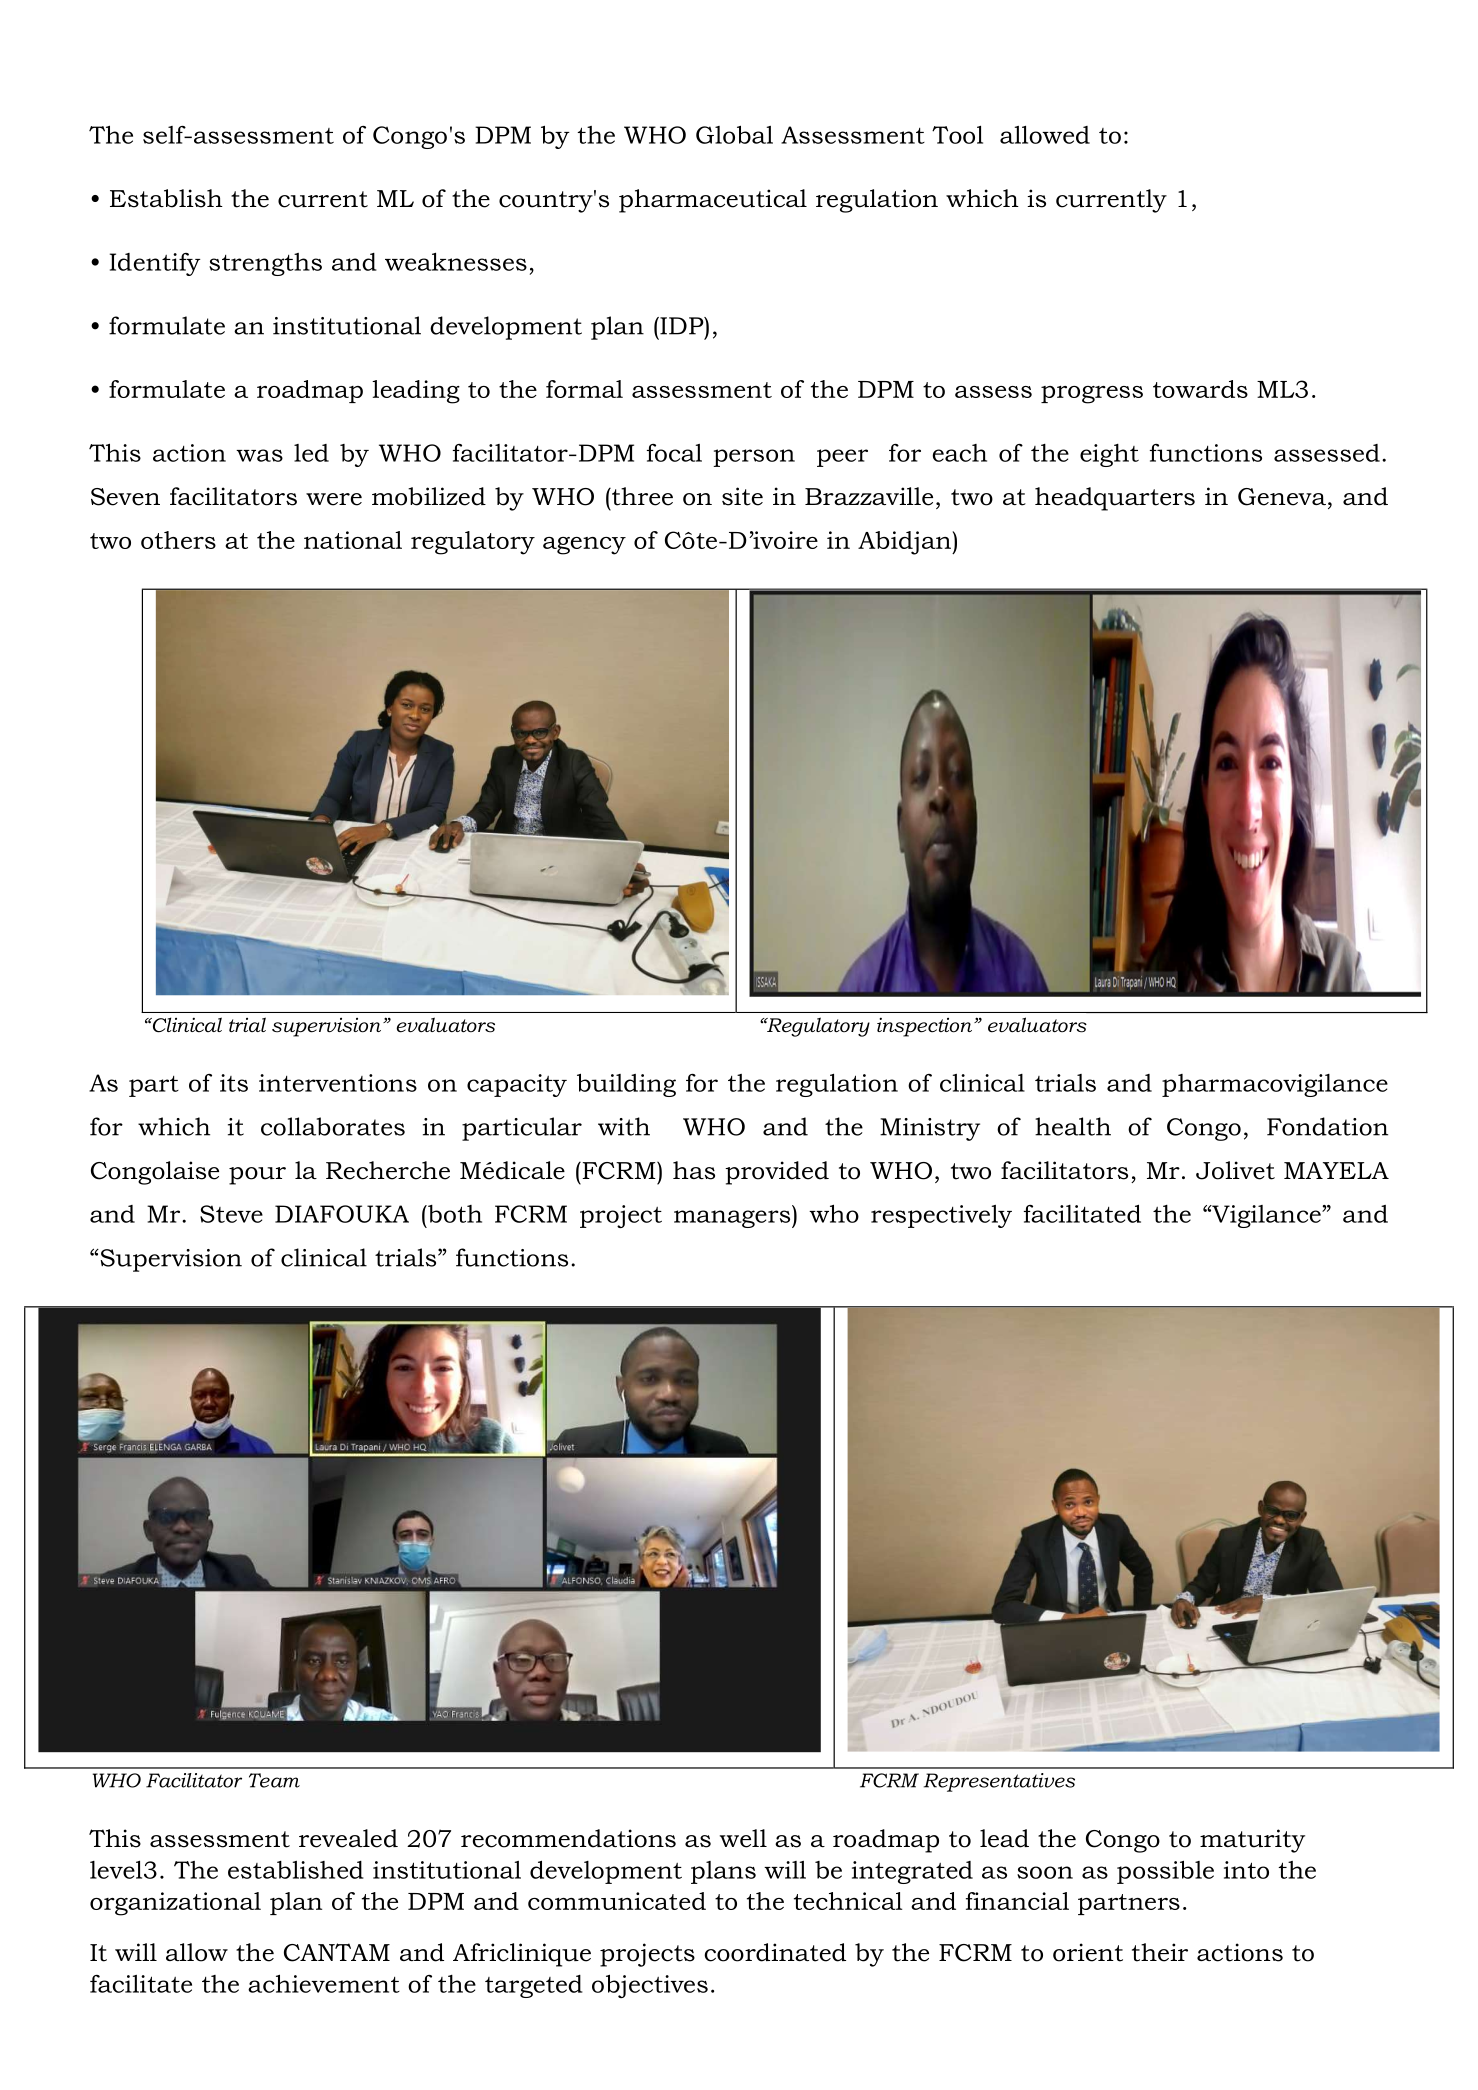 Image resolution: width=1478 pixels, height=2090 pixels. Describe the element at coordinates (584, 546) in the document. I see `agency` at that location.
